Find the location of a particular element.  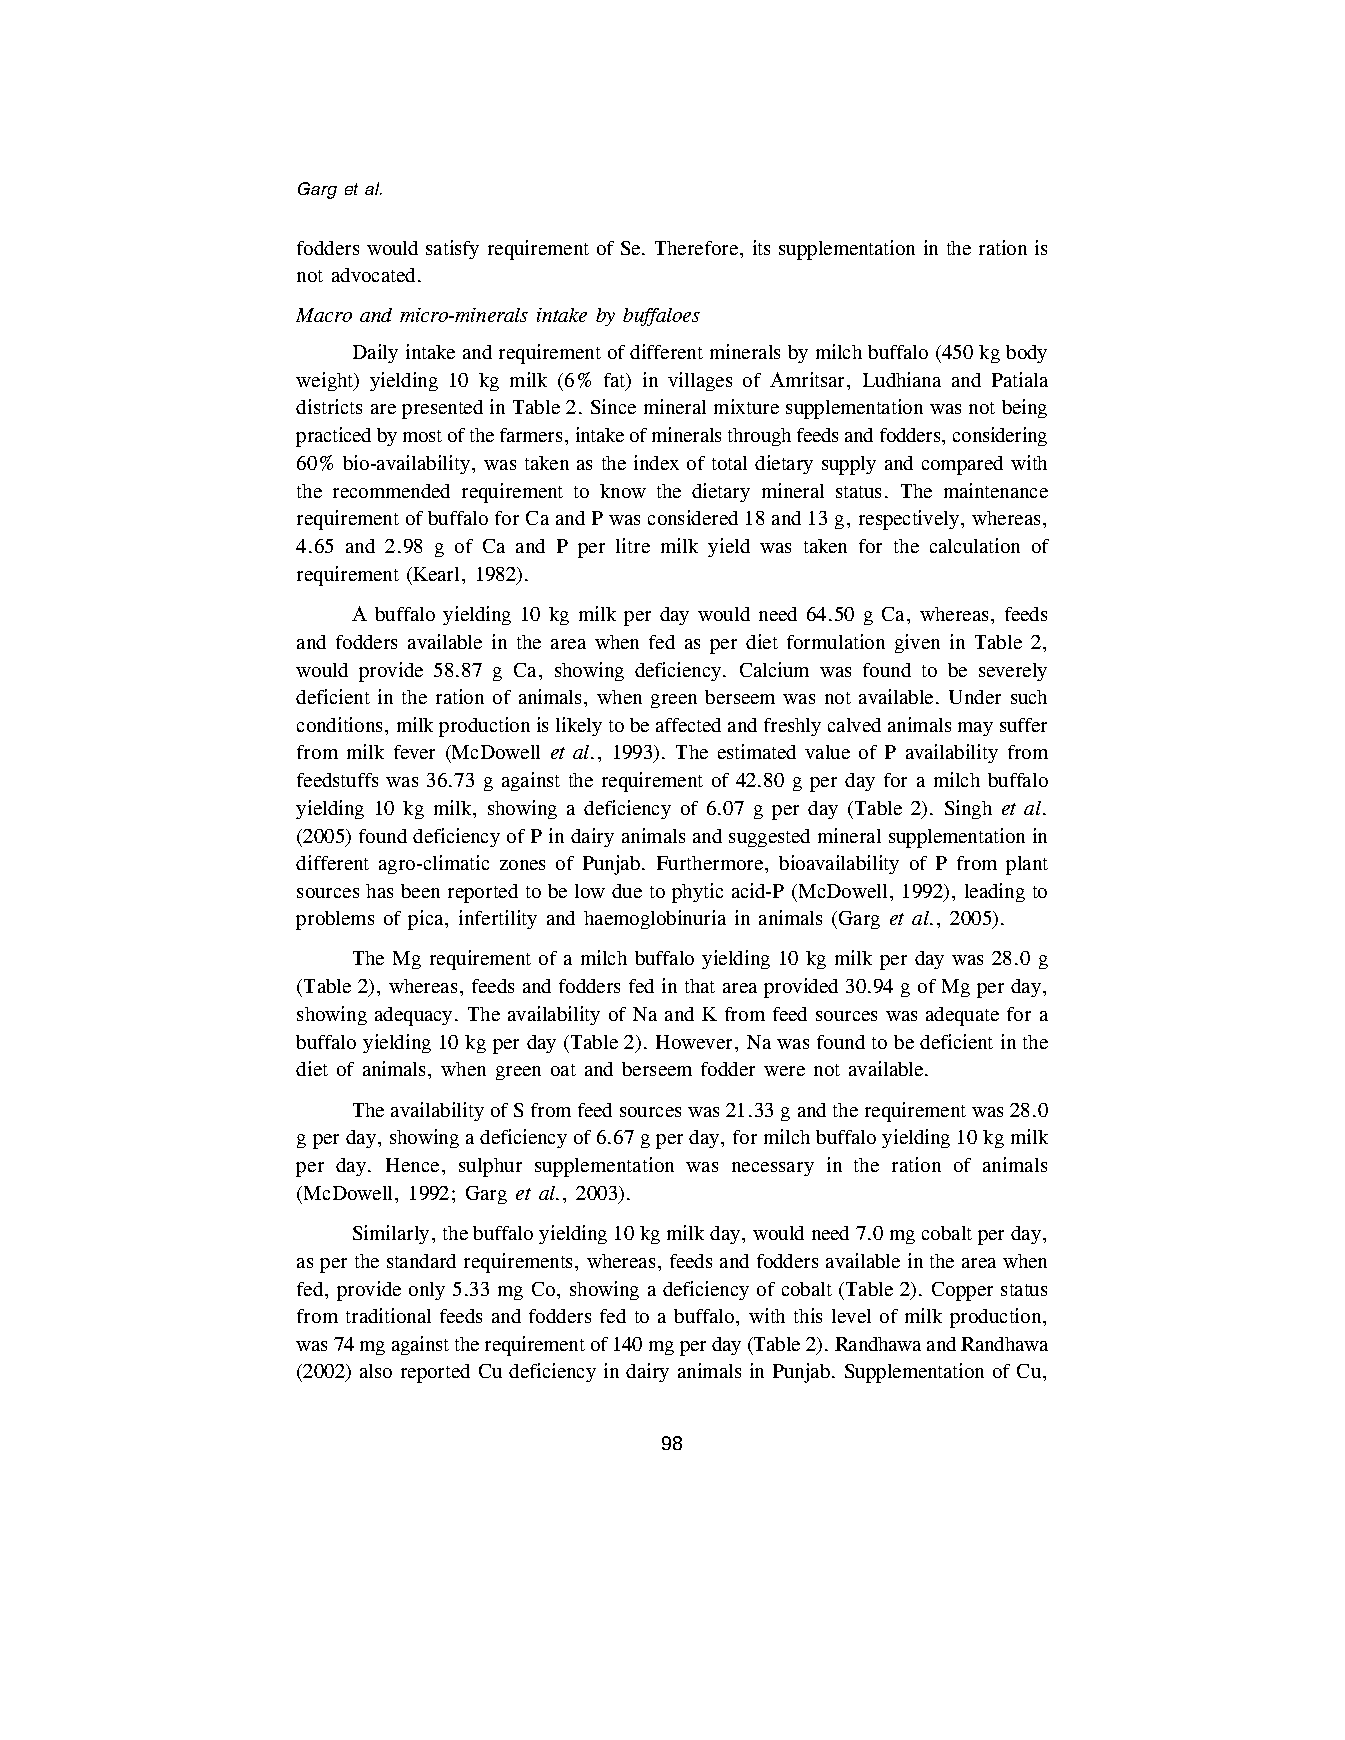

body is located at coordinates (1026, 354).
